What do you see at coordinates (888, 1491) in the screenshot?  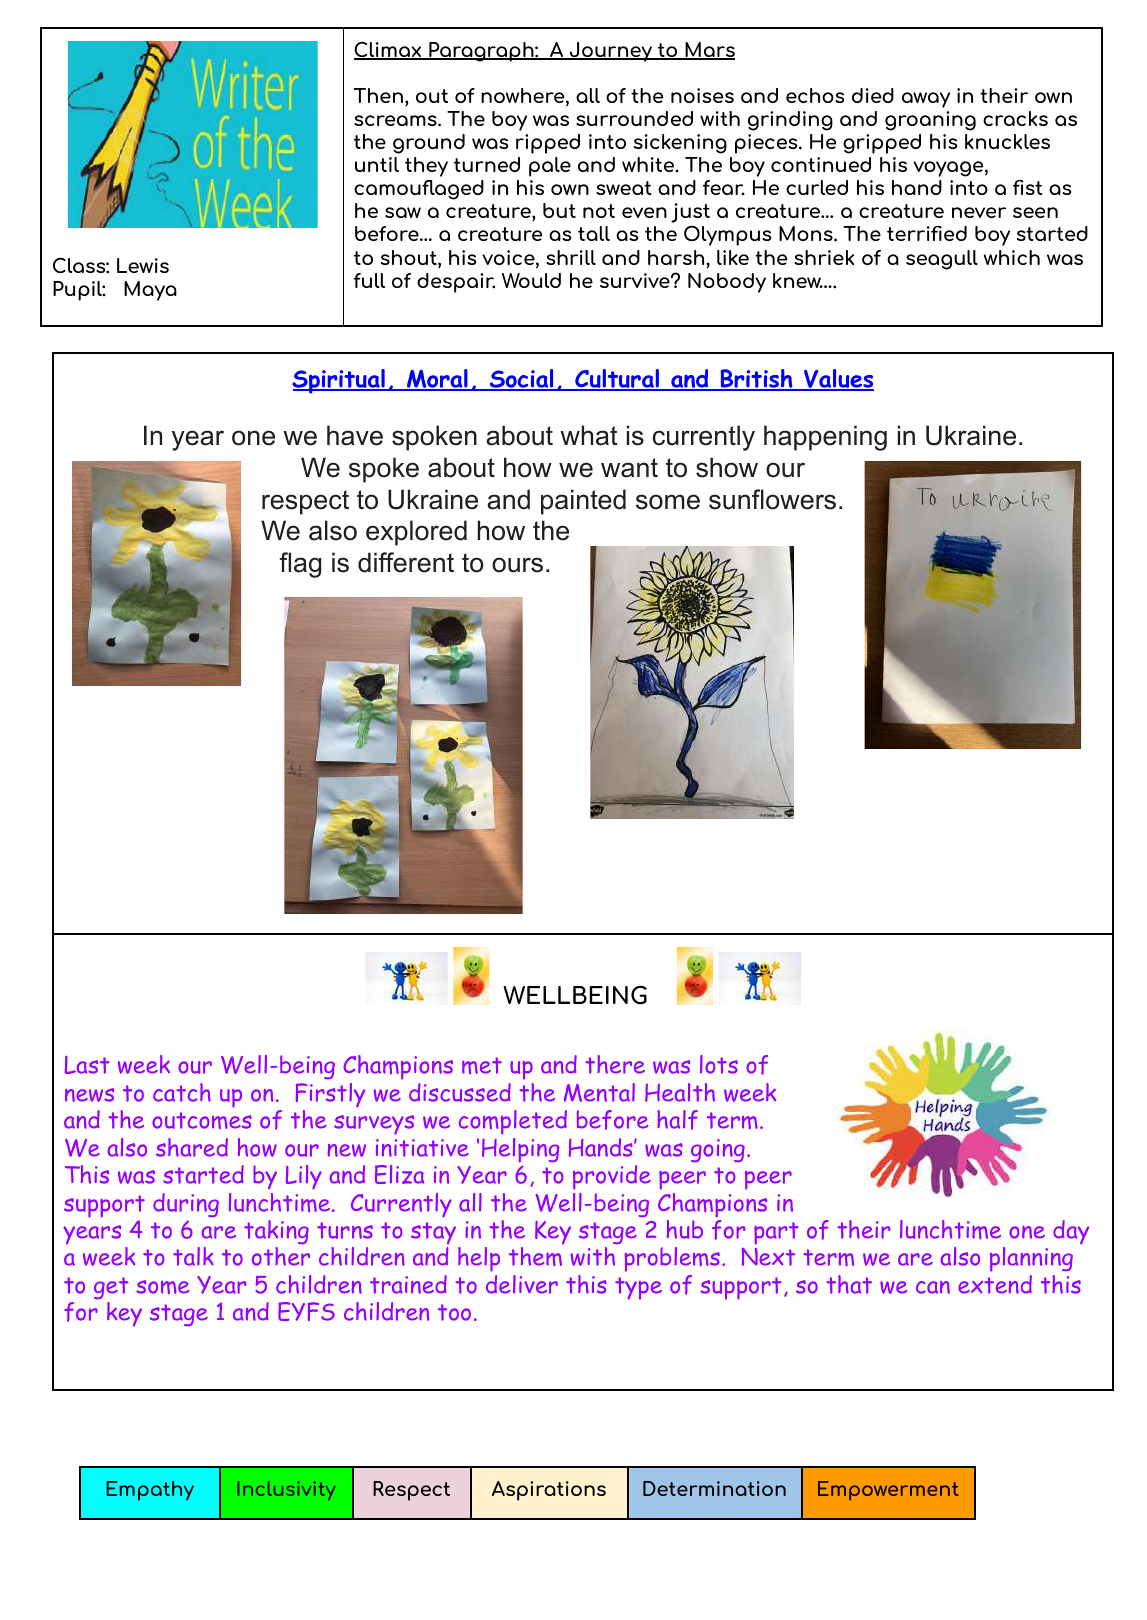 I see `Empowerment` at bounding box center [888, 1491].
